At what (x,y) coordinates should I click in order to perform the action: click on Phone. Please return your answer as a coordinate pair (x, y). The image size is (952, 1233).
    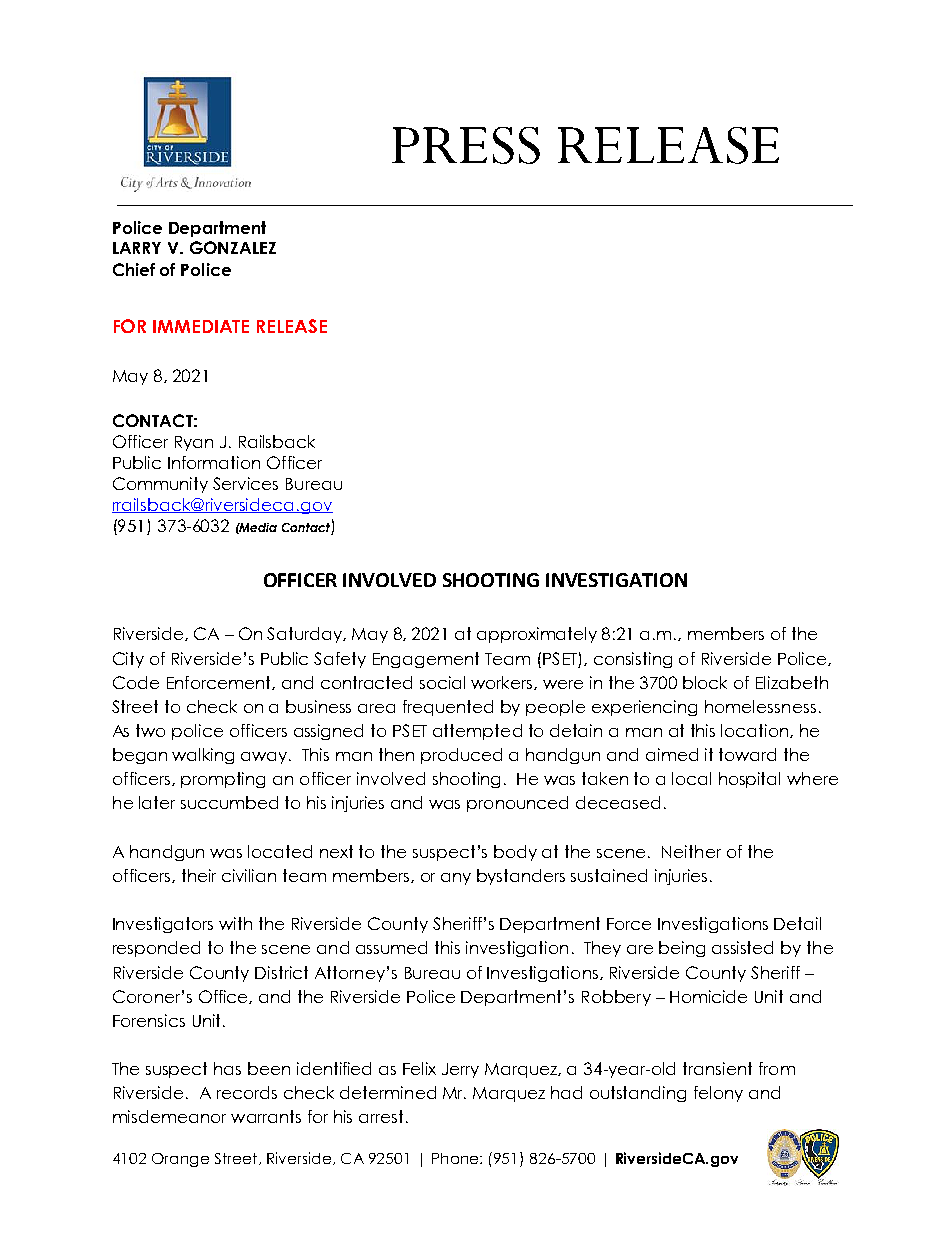
    Looking at the image, I should click on (456, 1158).
